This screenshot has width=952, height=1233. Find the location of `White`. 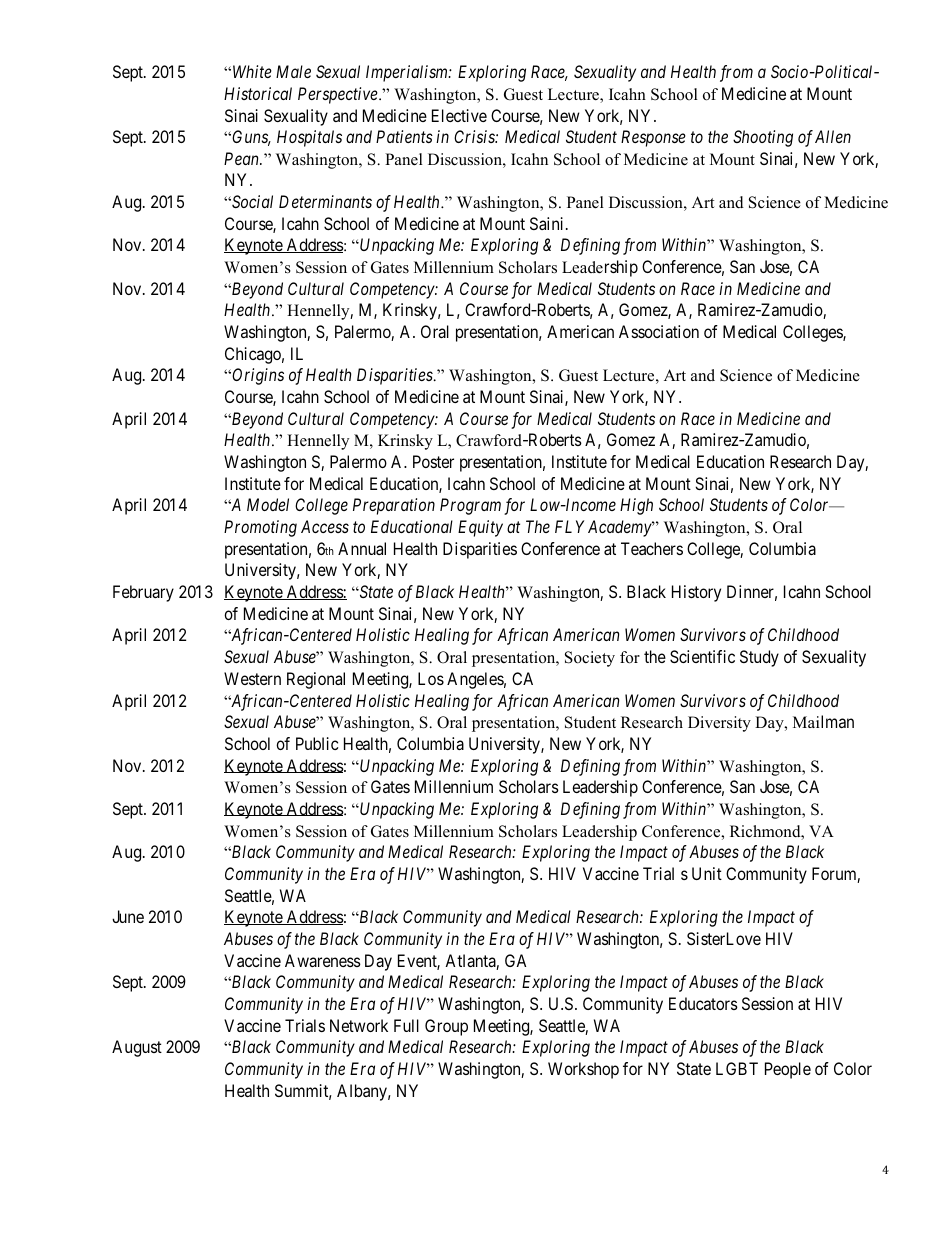

White is located at coordinates (252, 71).
